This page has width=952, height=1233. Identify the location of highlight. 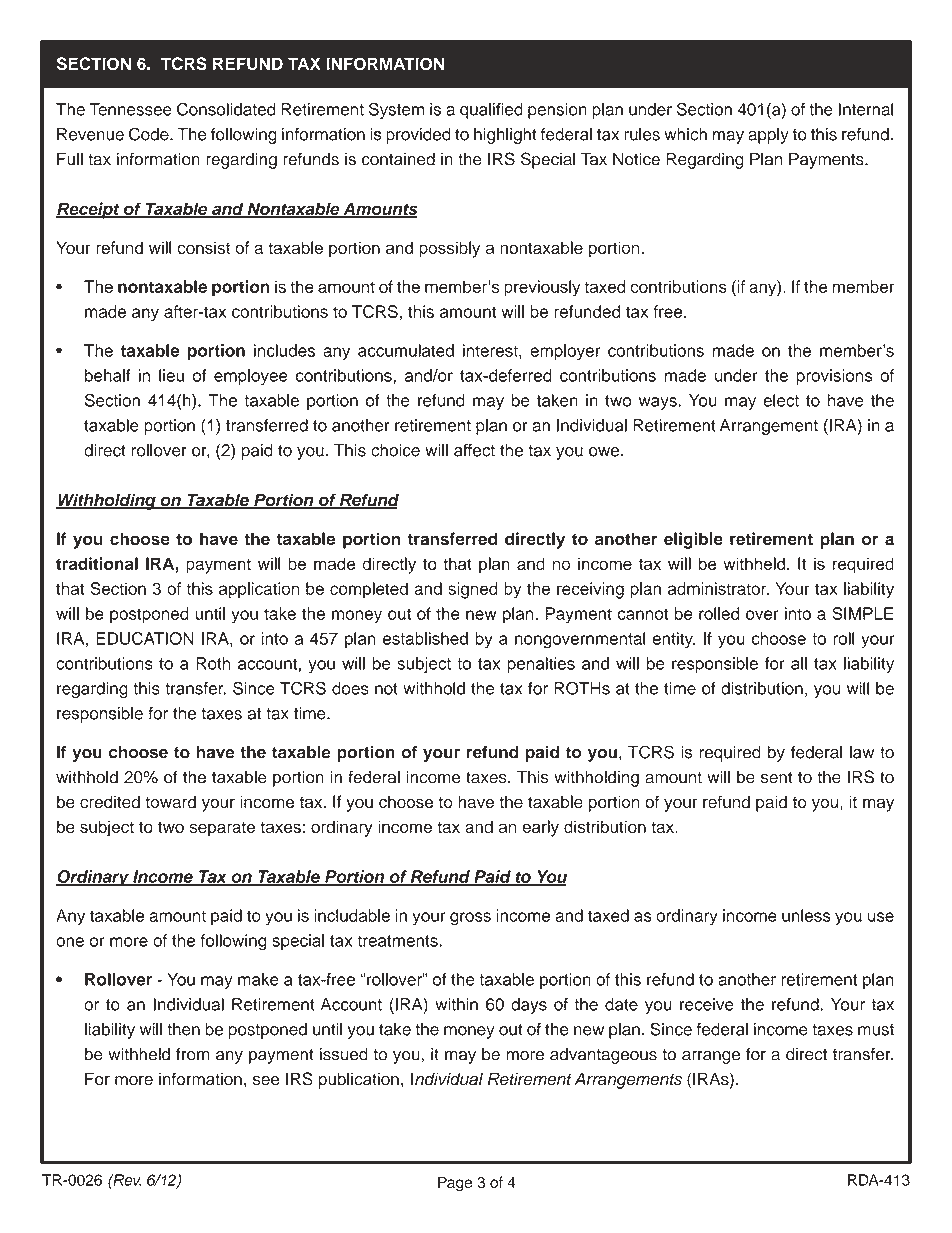
(505, 135).
